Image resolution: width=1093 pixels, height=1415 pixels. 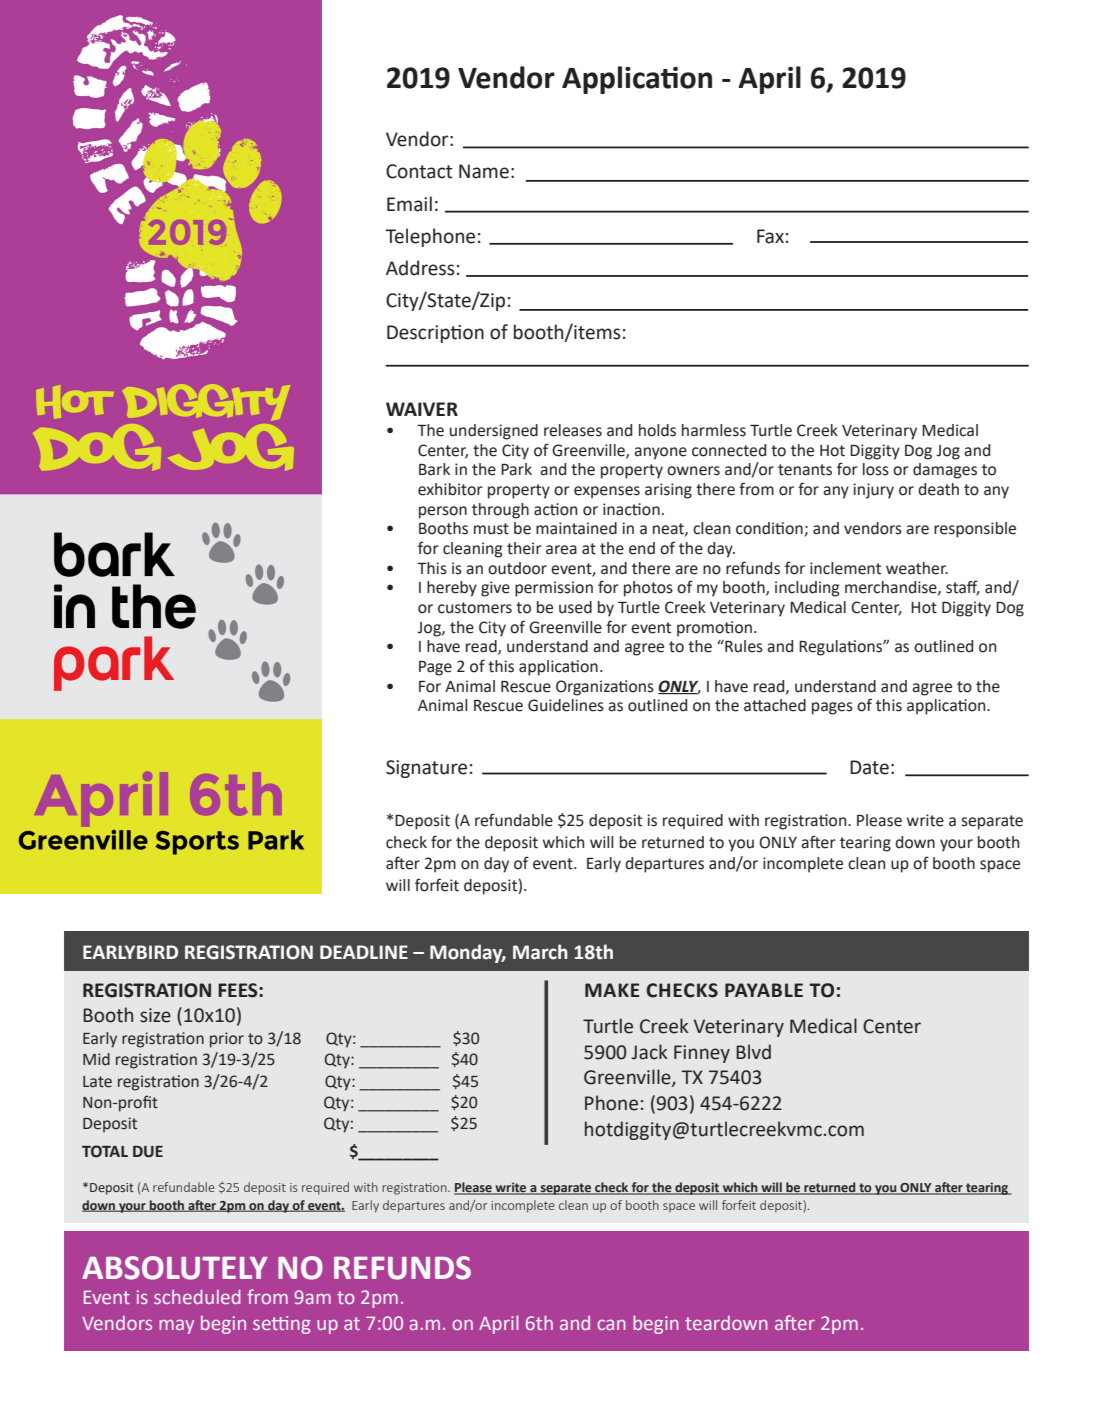 I want to click on outdoor, so click(x=517, y=568).
